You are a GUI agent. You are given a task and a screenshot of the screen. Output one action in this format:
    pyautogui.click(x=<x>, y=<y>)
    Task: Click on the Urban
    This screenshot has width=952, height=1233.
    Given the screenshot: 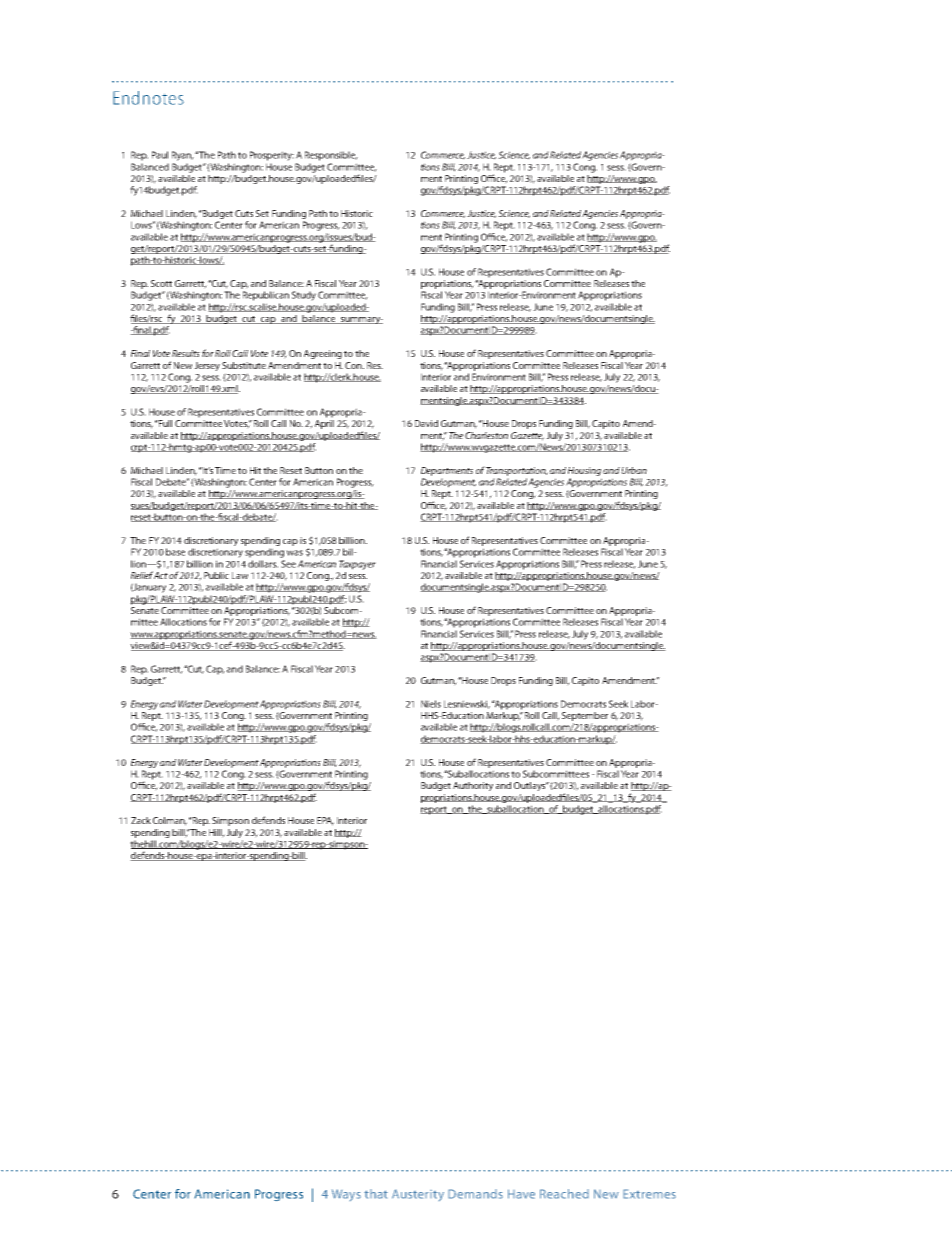 What is the action you would take?
    pyautogui.click(x=634, y=470)
